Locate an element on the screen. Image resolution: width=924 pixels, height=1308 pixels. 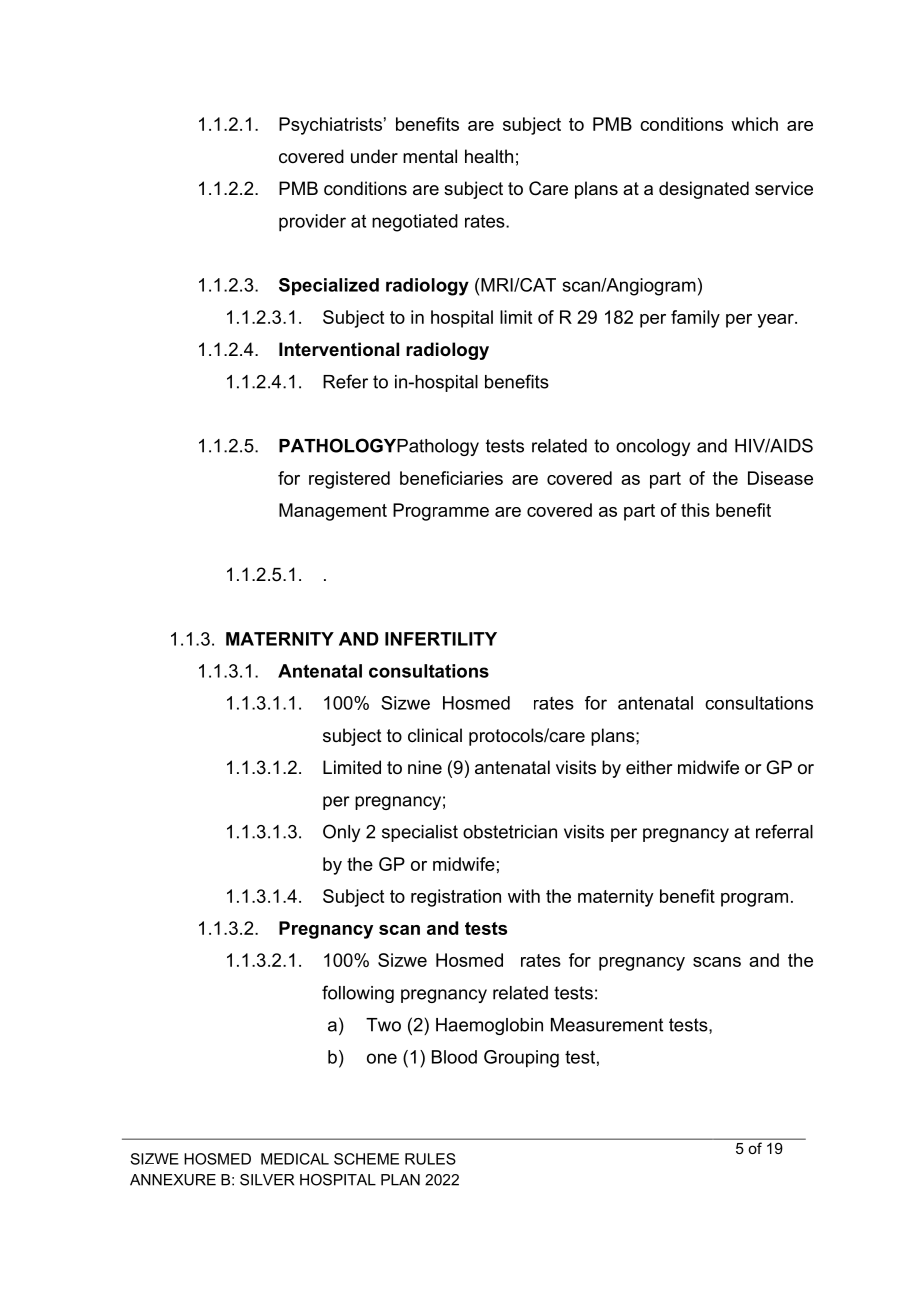
either is located at coordinates (649, 767).
